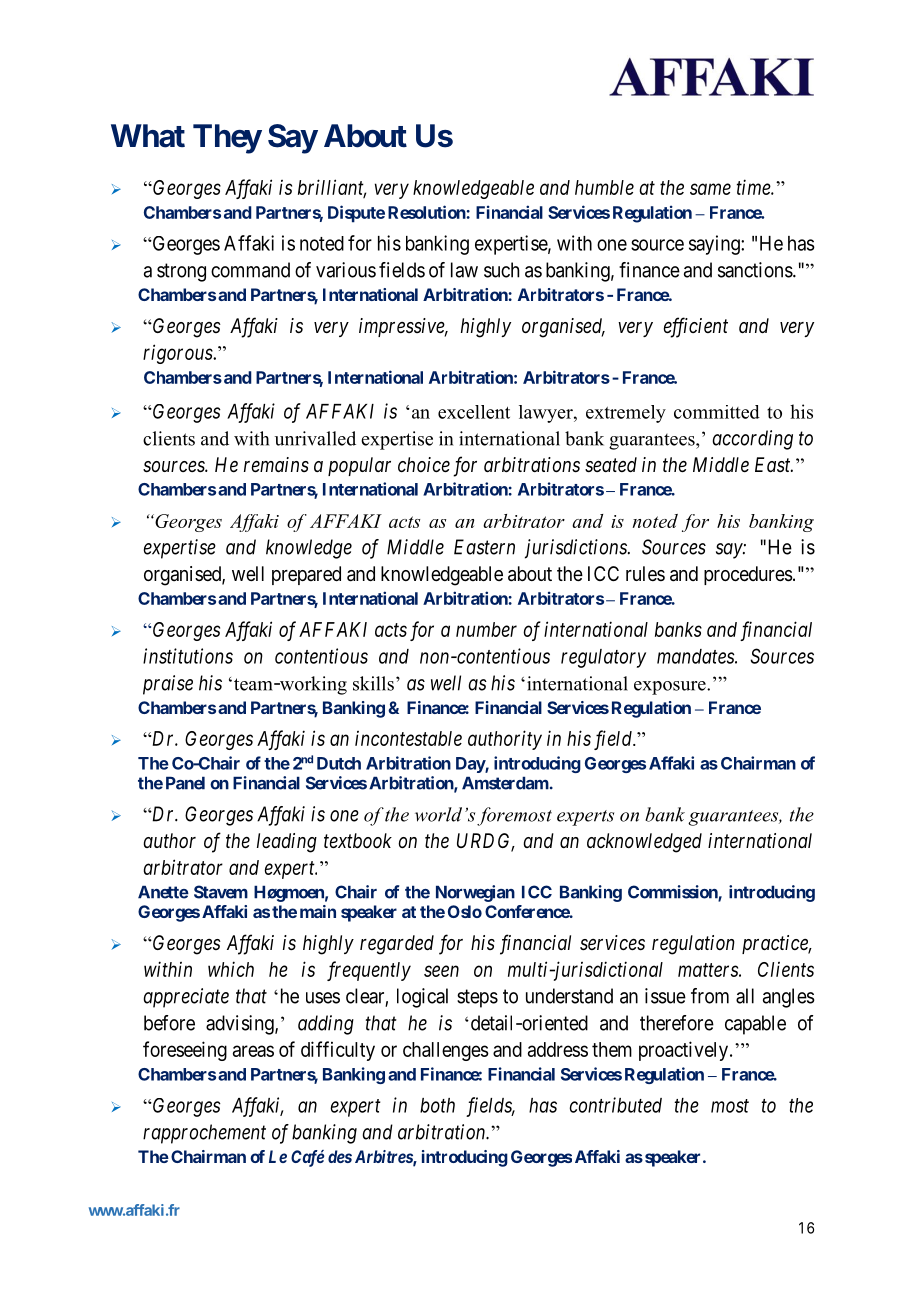 This document has width=924, height=1308. Describe the element at coordinates (475, 893) in the document. I see `Norwegian` at that location.
